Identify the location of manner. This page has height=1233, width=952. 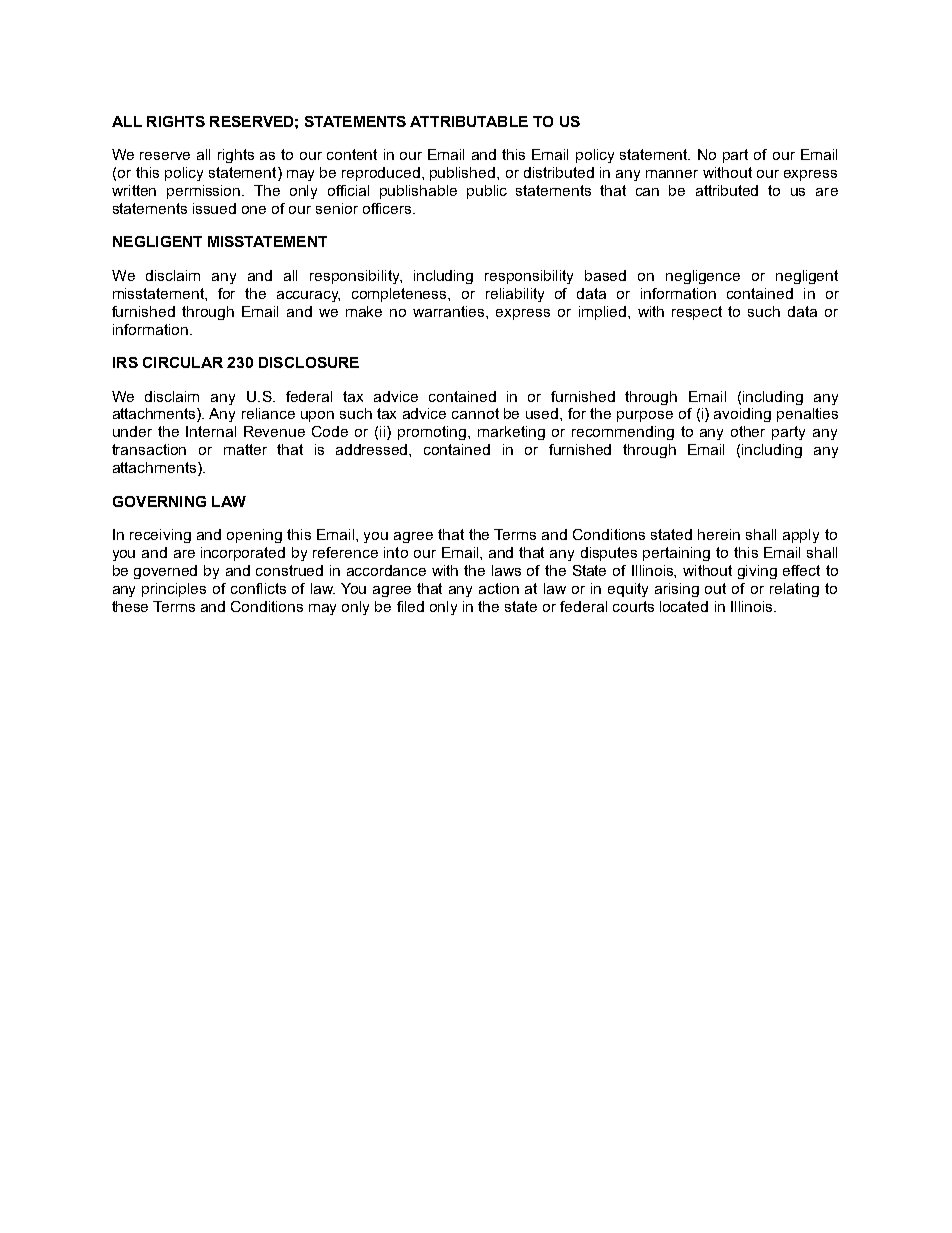
(672, 174).
